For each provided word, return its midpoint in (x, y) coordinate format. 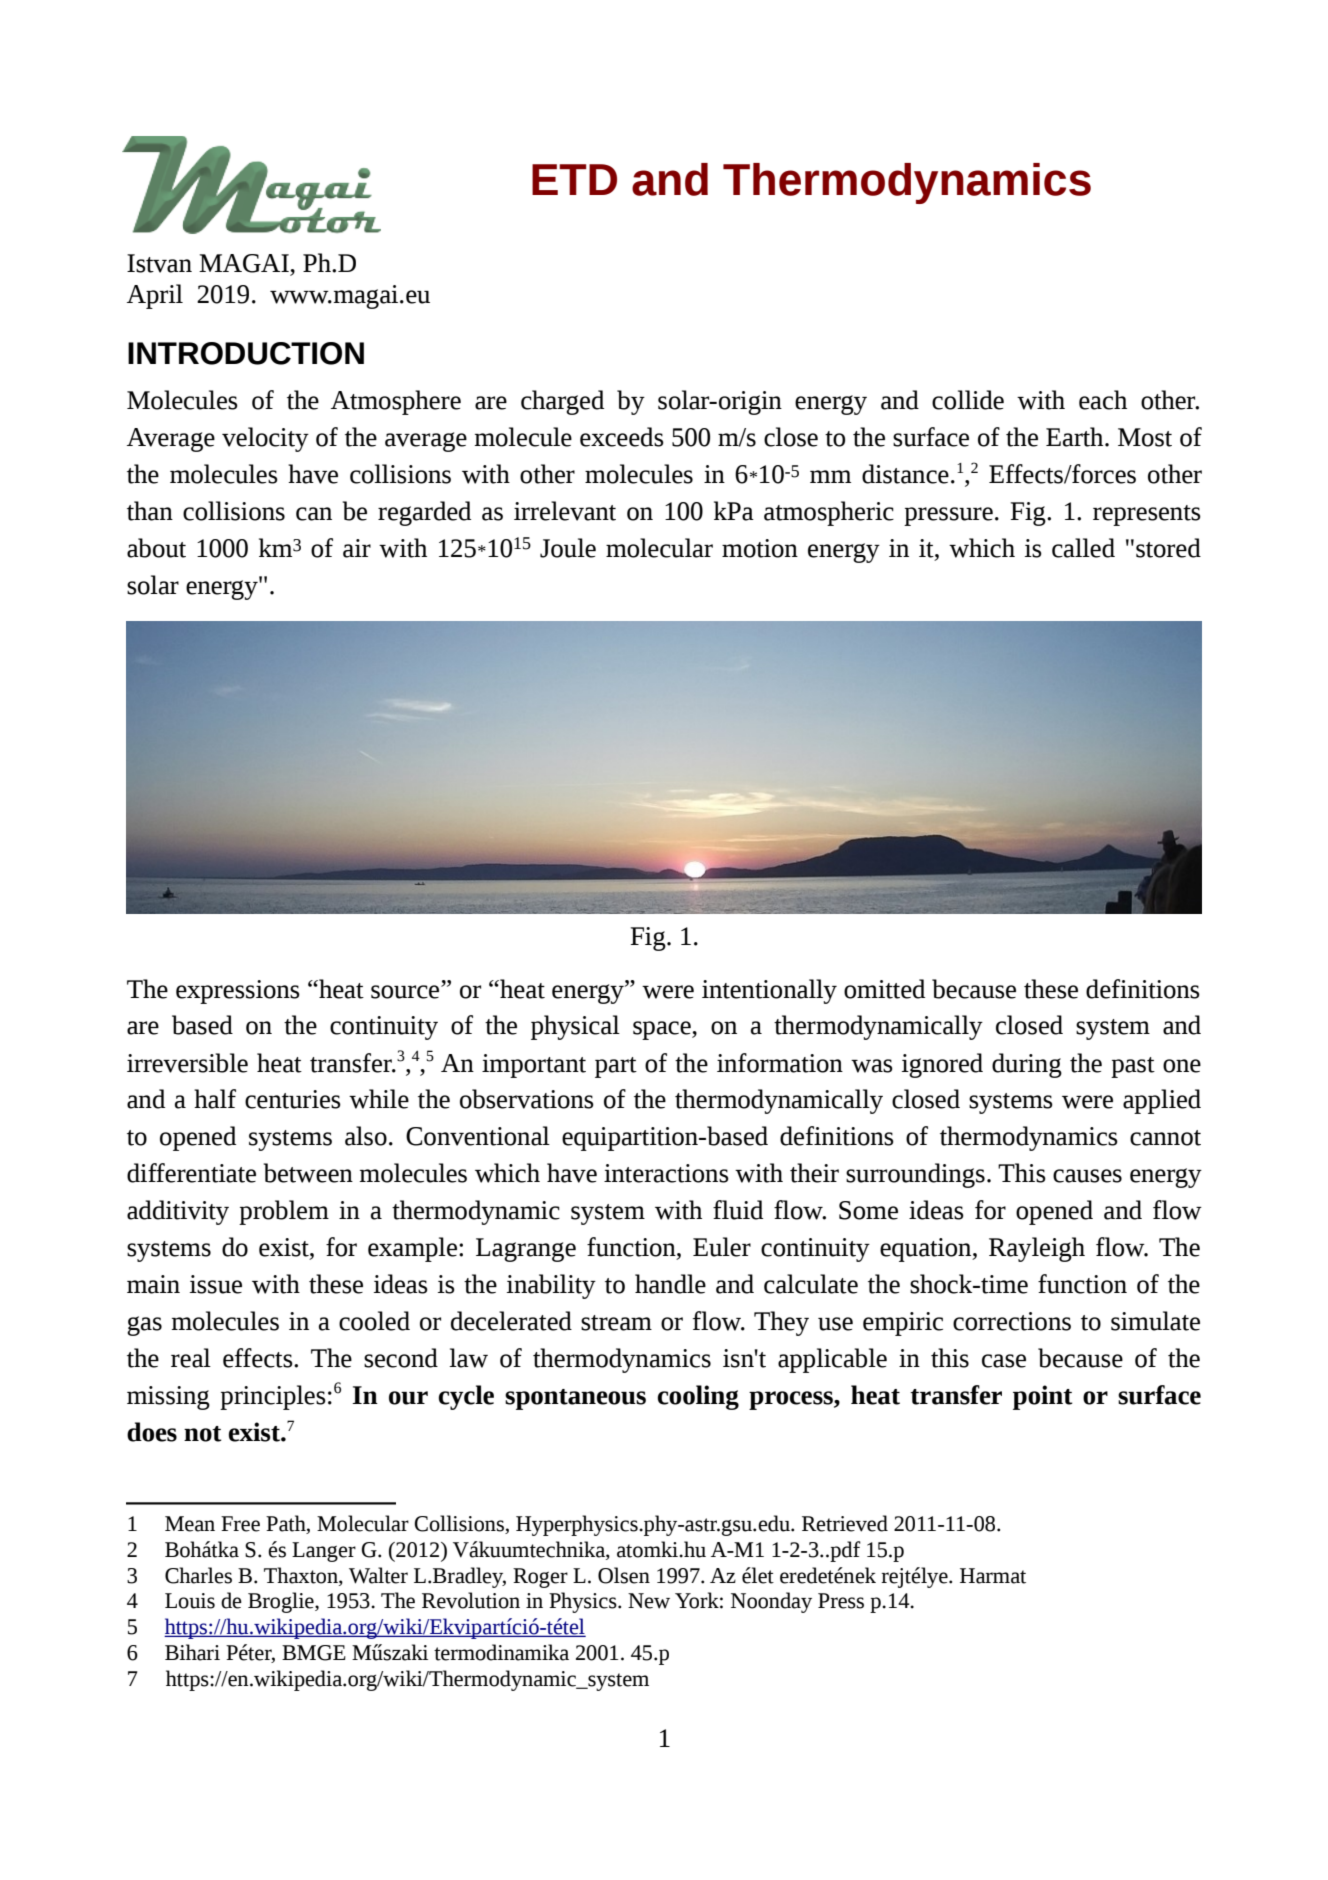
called (1083, 548)
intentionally (769, 991)
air (357, 548)
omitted (884, 989)
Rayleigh (1037, 1249)
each (1103, 400)
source (406, 992)
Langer (324, 1552)
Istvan (159, 263)
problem (284, 1212)
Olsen (624, 1575)
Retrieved (845, 1523)
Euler (722, 1247)
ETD (574, 179)
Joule (568, 548)
